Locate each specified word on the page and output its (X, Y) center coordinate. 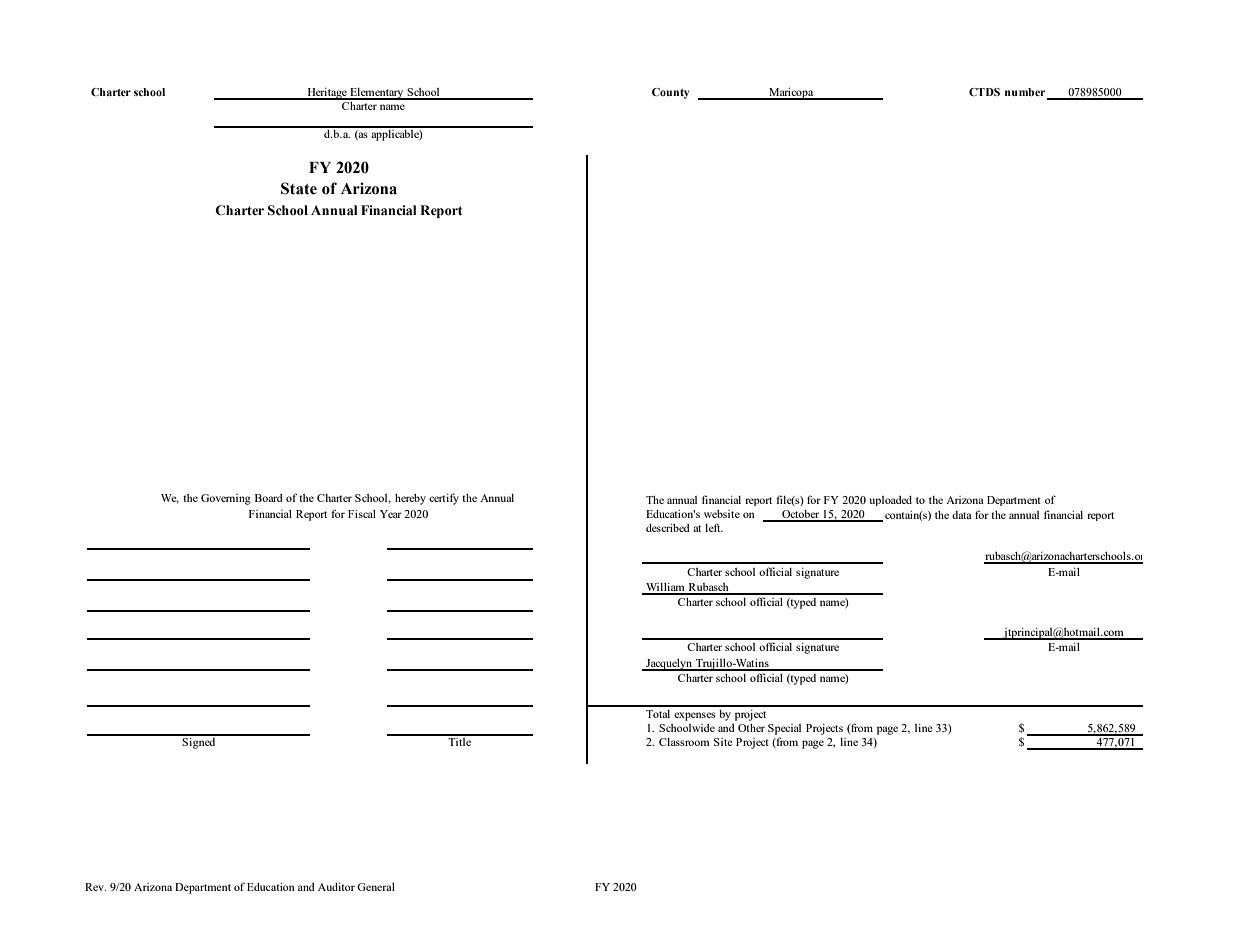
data (962, 515)
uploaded (890, 501)
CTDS (984, 92)
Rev (95, 887)
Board (269, 498)
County (670, 93)
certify (444, 499)
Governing (226, 499)
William (665, 588)
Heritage (327, 94)
